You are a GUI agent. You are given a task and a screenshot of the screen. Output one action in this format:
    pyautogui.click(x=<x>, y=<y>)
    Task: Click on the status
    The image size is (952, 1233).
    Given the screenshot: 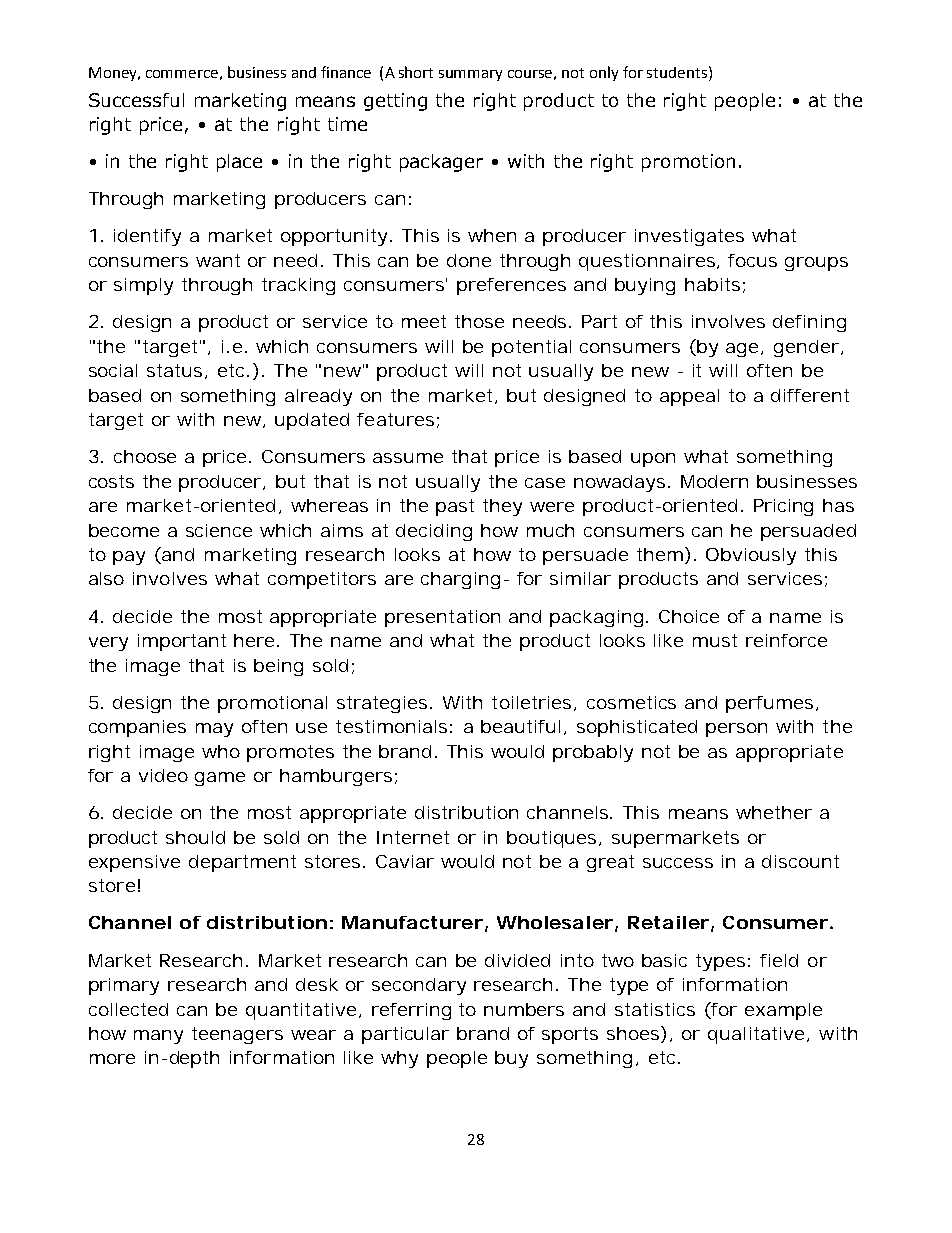 What is the action you would take?
    pyautogui.click(x=176, y=371)
